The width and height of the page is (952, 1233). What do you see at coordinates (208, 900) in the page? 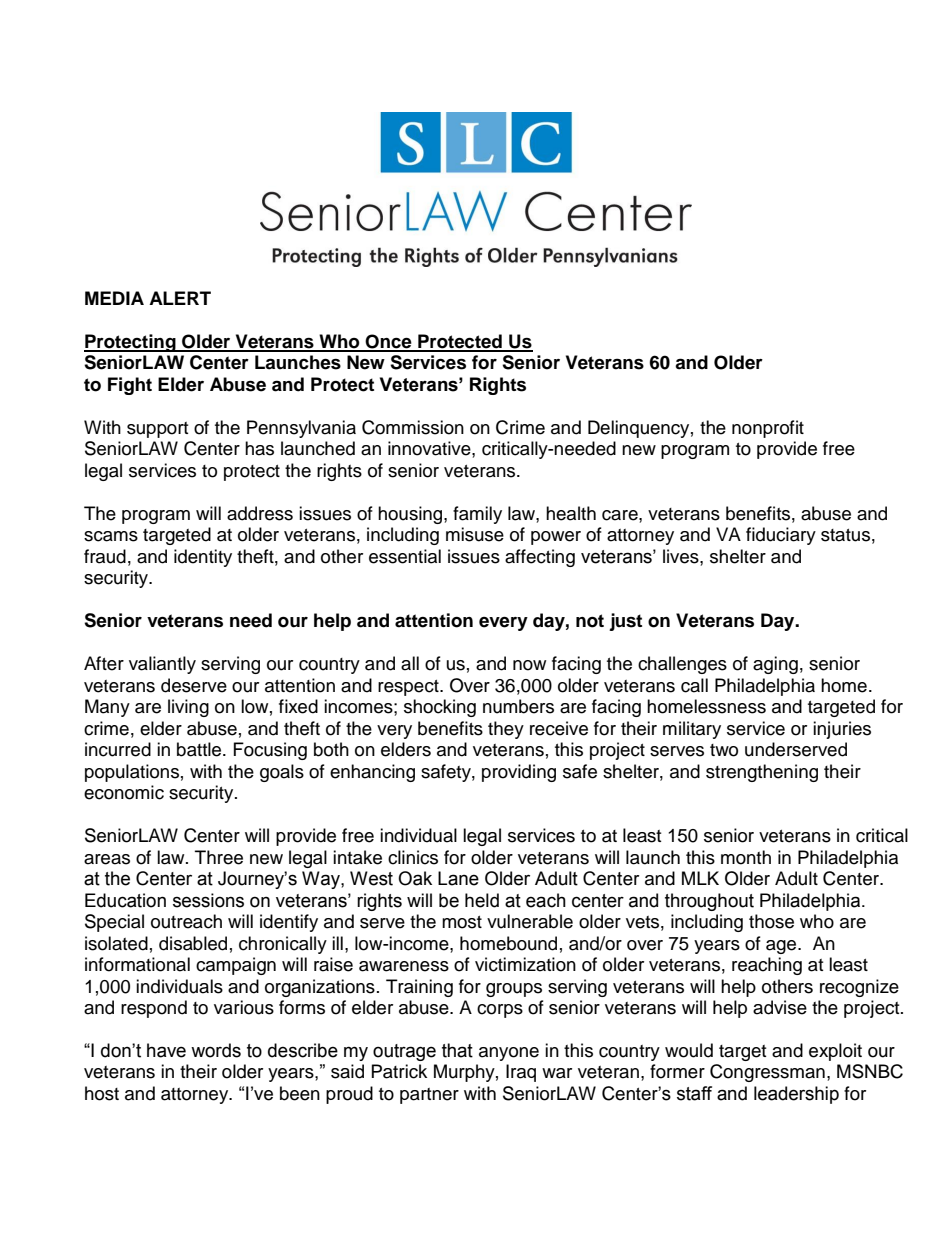
I see `sessions` at bounding box center [208, 900].
